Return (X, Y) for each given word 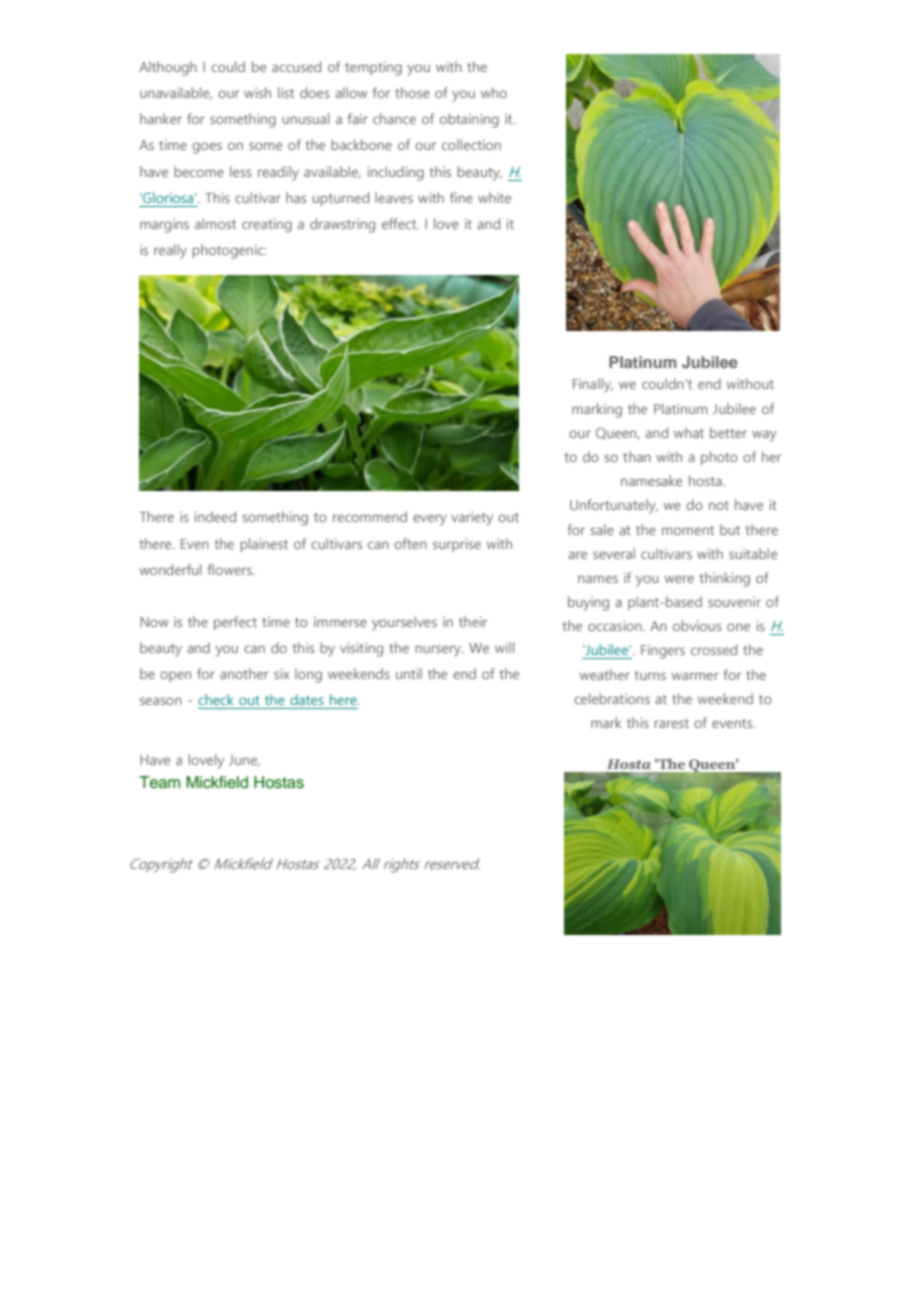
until (409, 673)
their (473, 621)
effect (400, 223)
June (244, 761)
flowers (230, 569)
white (494, 197)
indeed (215, 516)
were (679, 579)
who (494, 92)
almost (215, 223)
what (689, 432)
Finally (593, 385)
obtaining (469, 120)
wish (257, 92)
